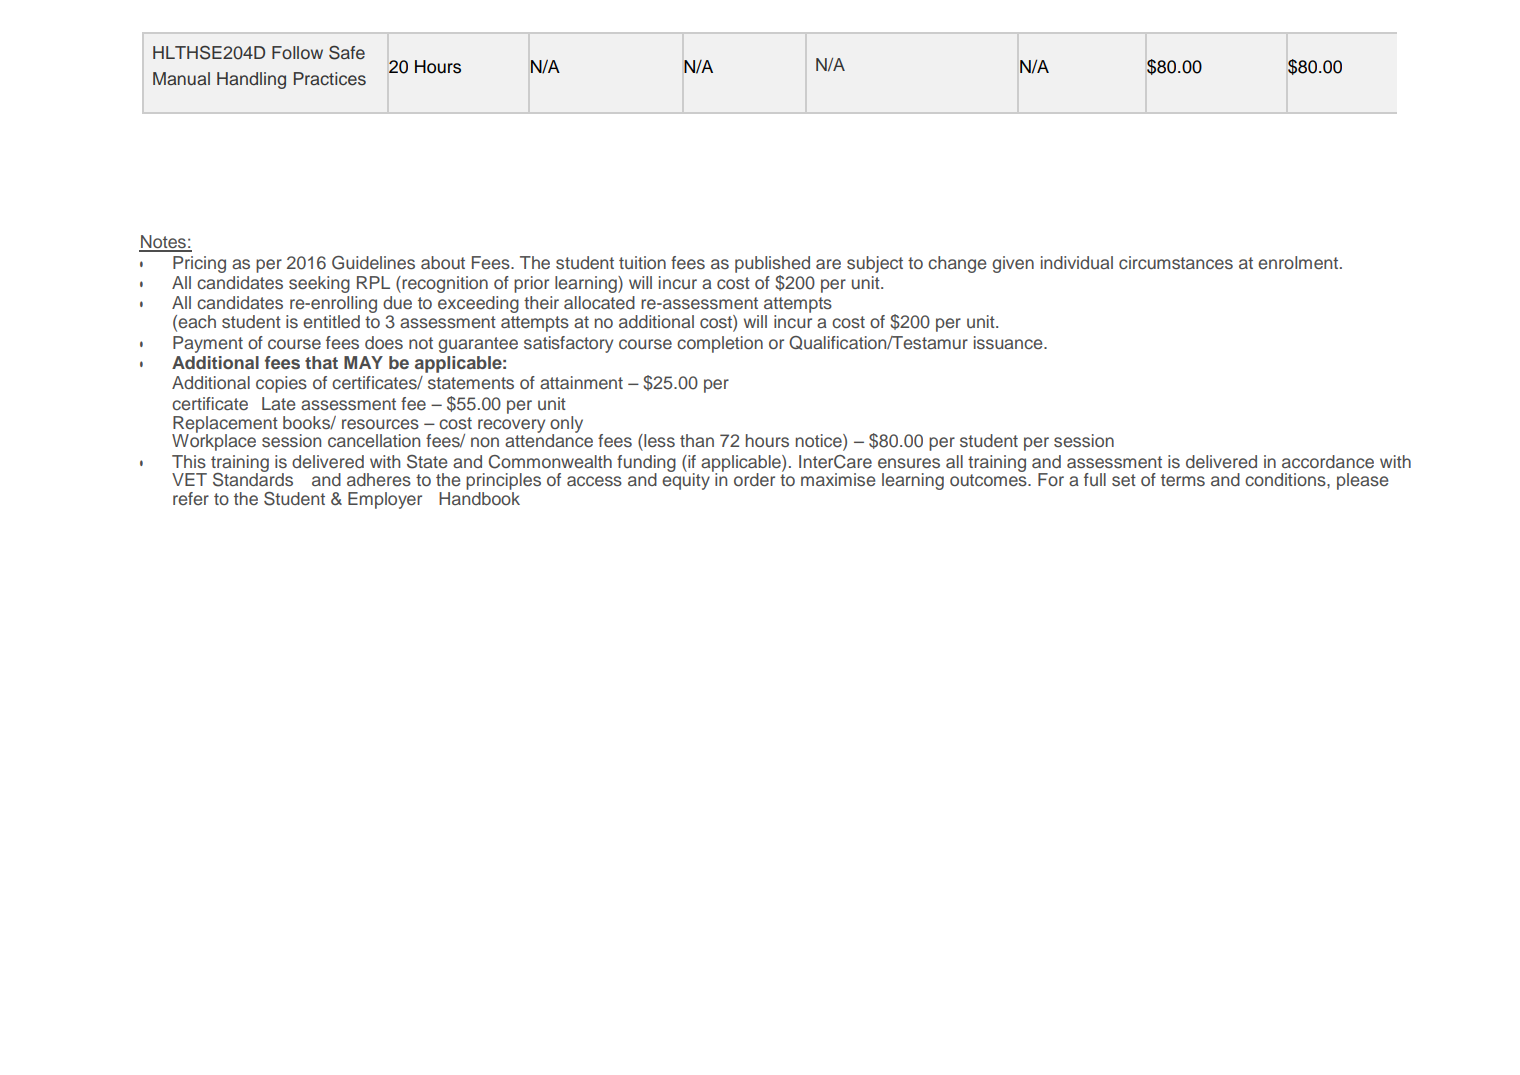 The width and height of the screenshot is (1520, 1075). Describe the element at coordinates (330, 79) in the screenshot. I see `Practices` at that location.
